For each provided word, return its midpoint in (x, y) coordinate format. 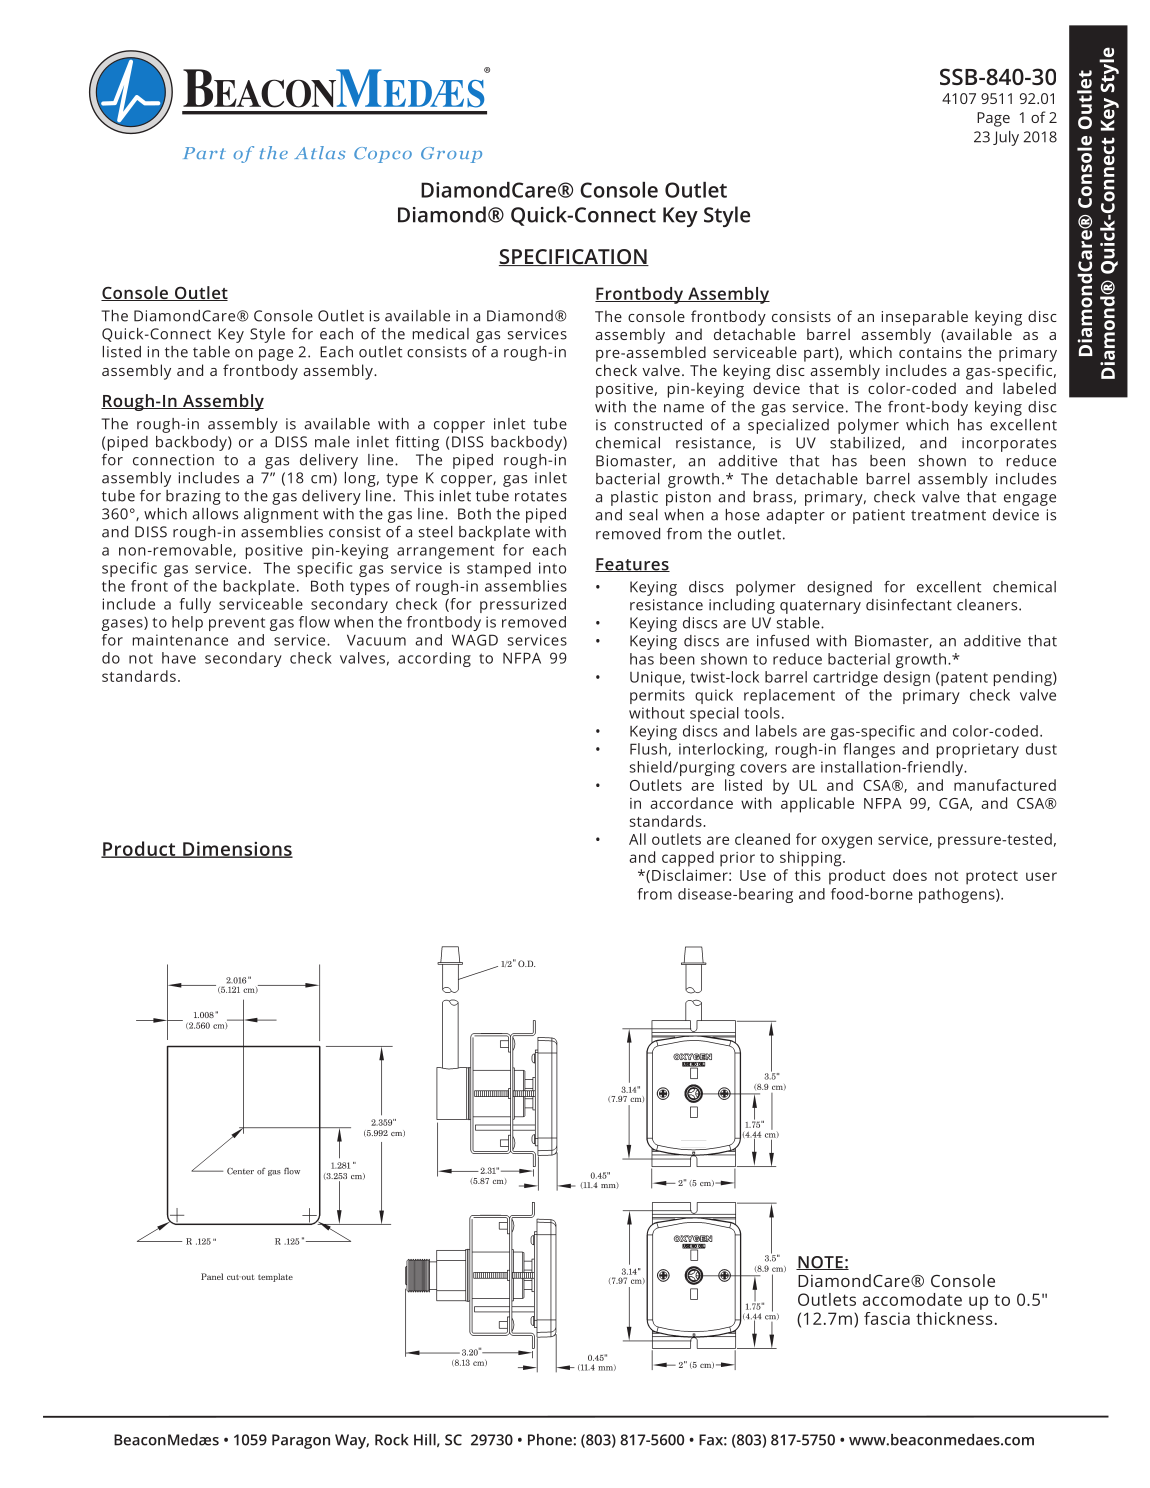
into (552, 568)
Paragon (301, 1441)
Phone (551, 1440)
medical (441, 334)
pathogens (958, 895)
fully (195, 605)
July (1006, 138)
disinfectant (909, 605)
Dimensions (237, 849)
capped (688, 859)
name (684, 408)
